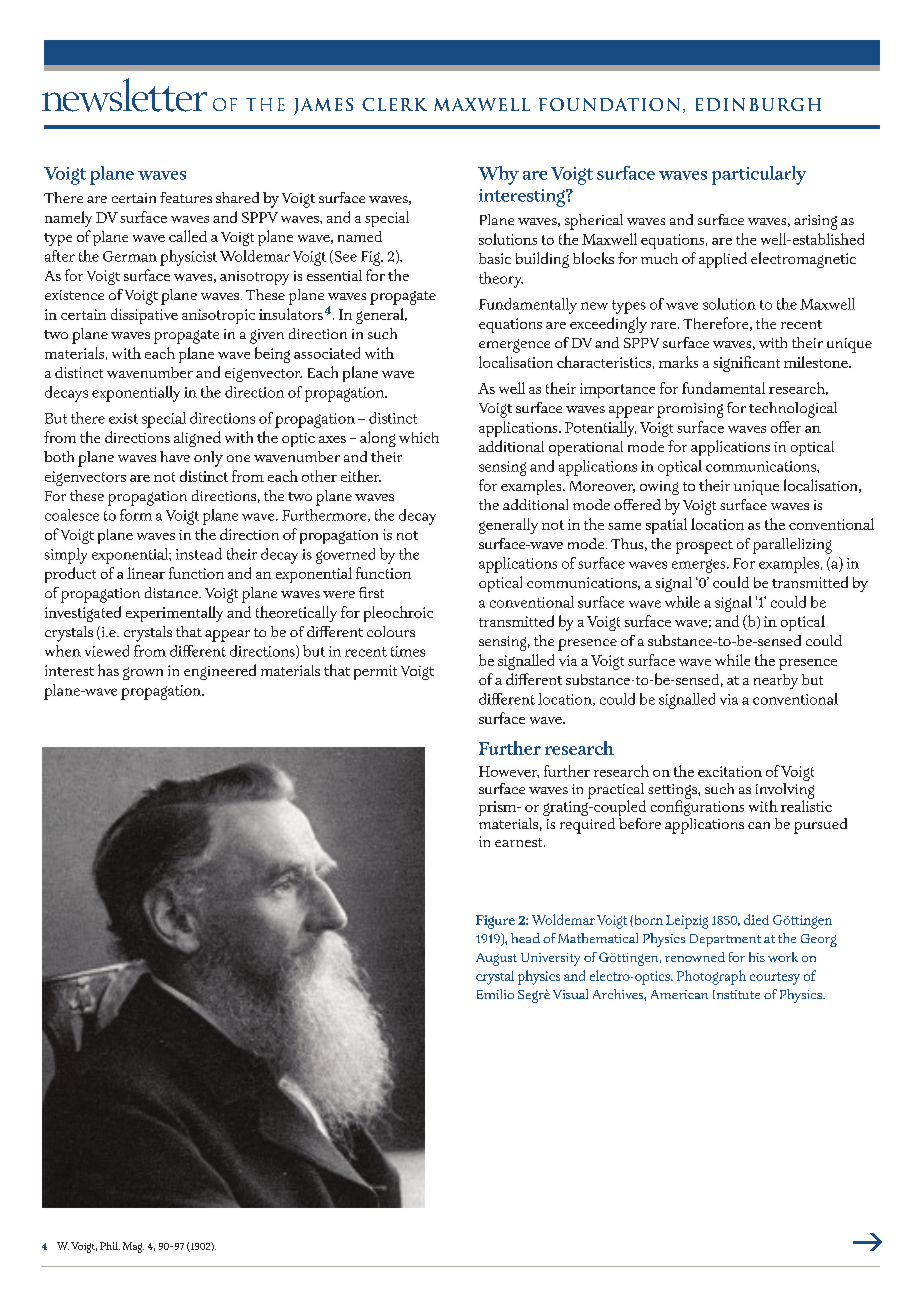 The width and height of the page is (924, 1308). Describe the element at coordinates (408, 651) in the page. I see `times` at that location.
